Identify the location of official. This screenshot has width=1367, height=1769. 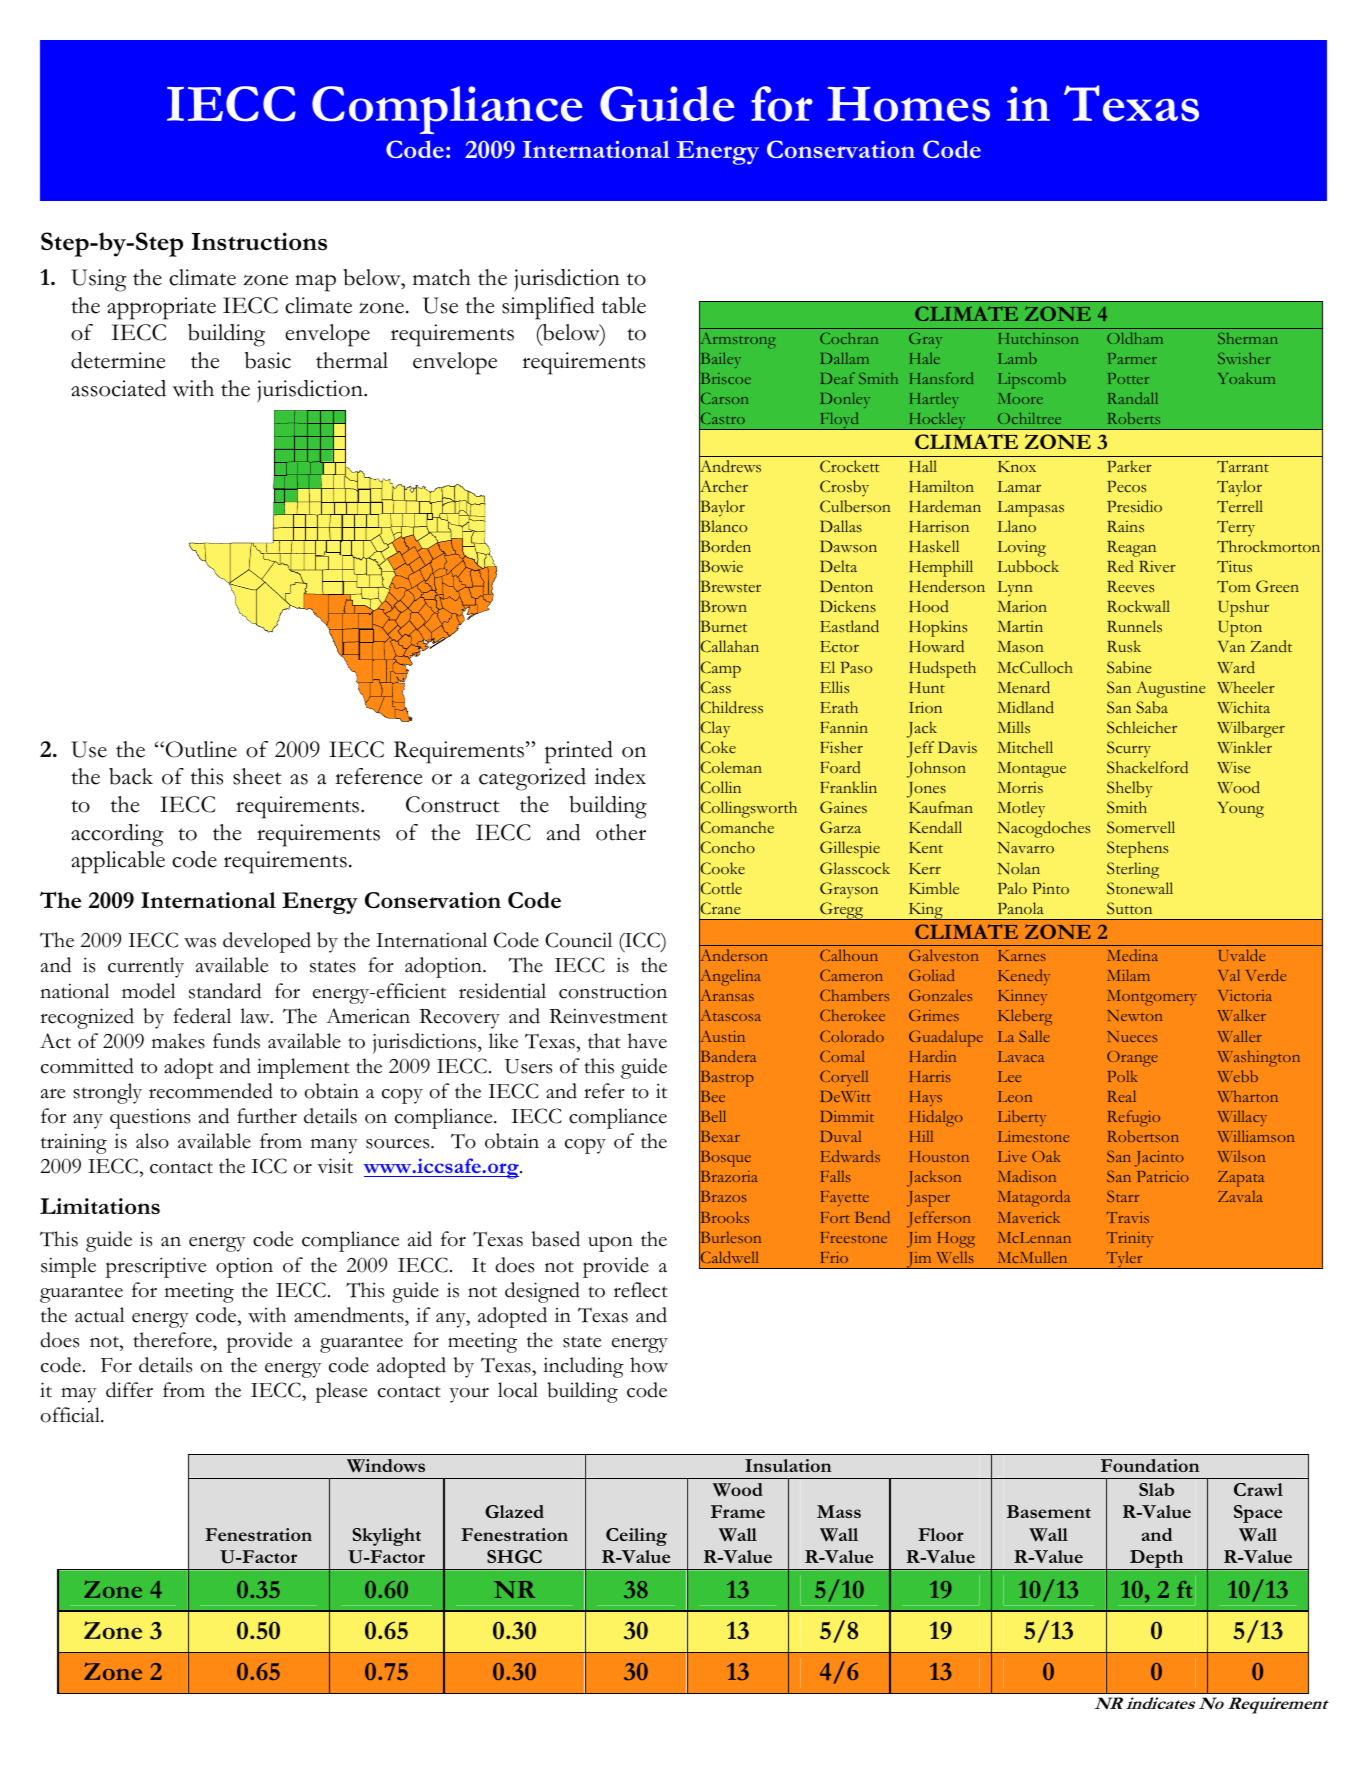
(71, 1415).
